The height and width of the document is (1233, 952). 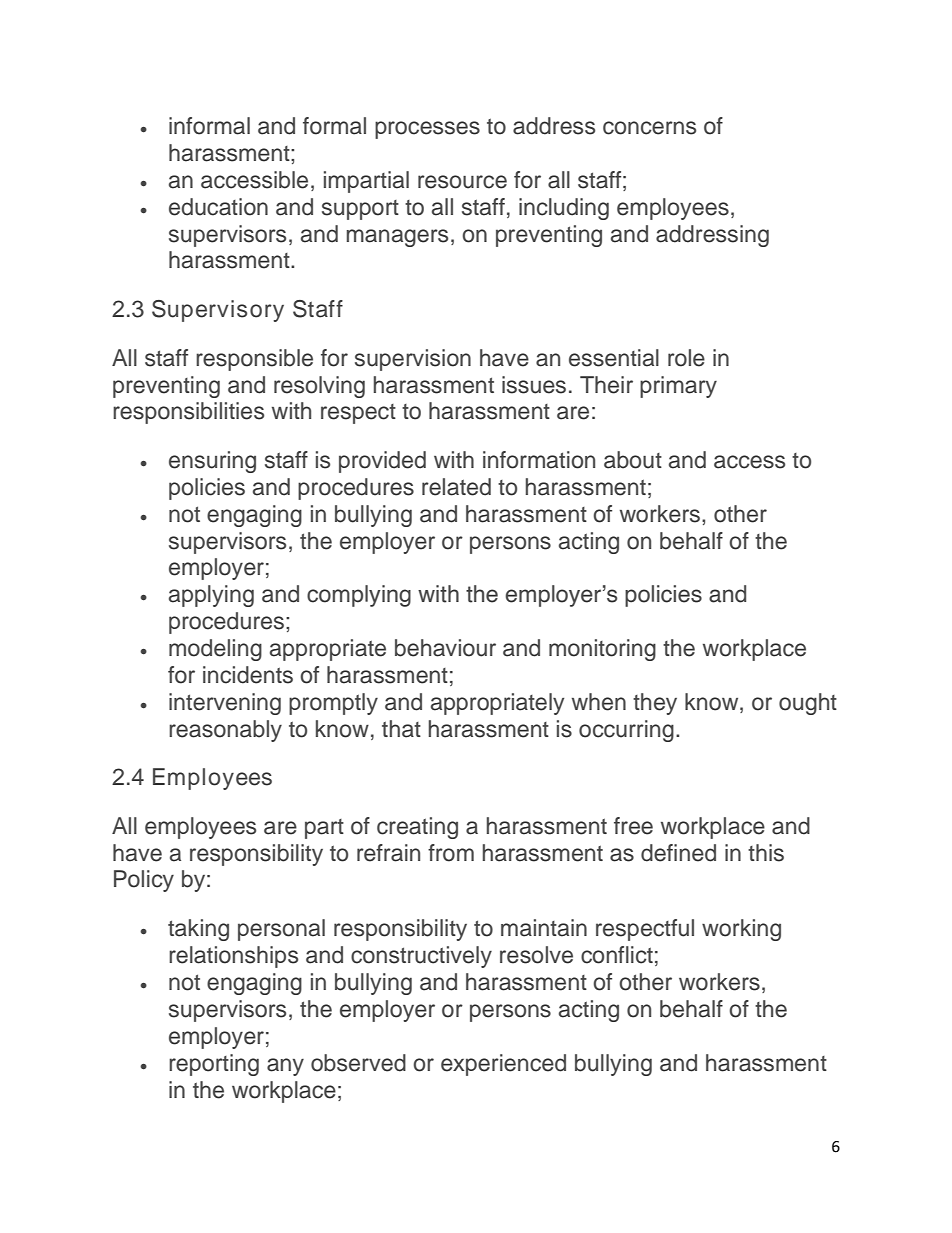 I want to click on behaviour, so click(x=445, y=648).
